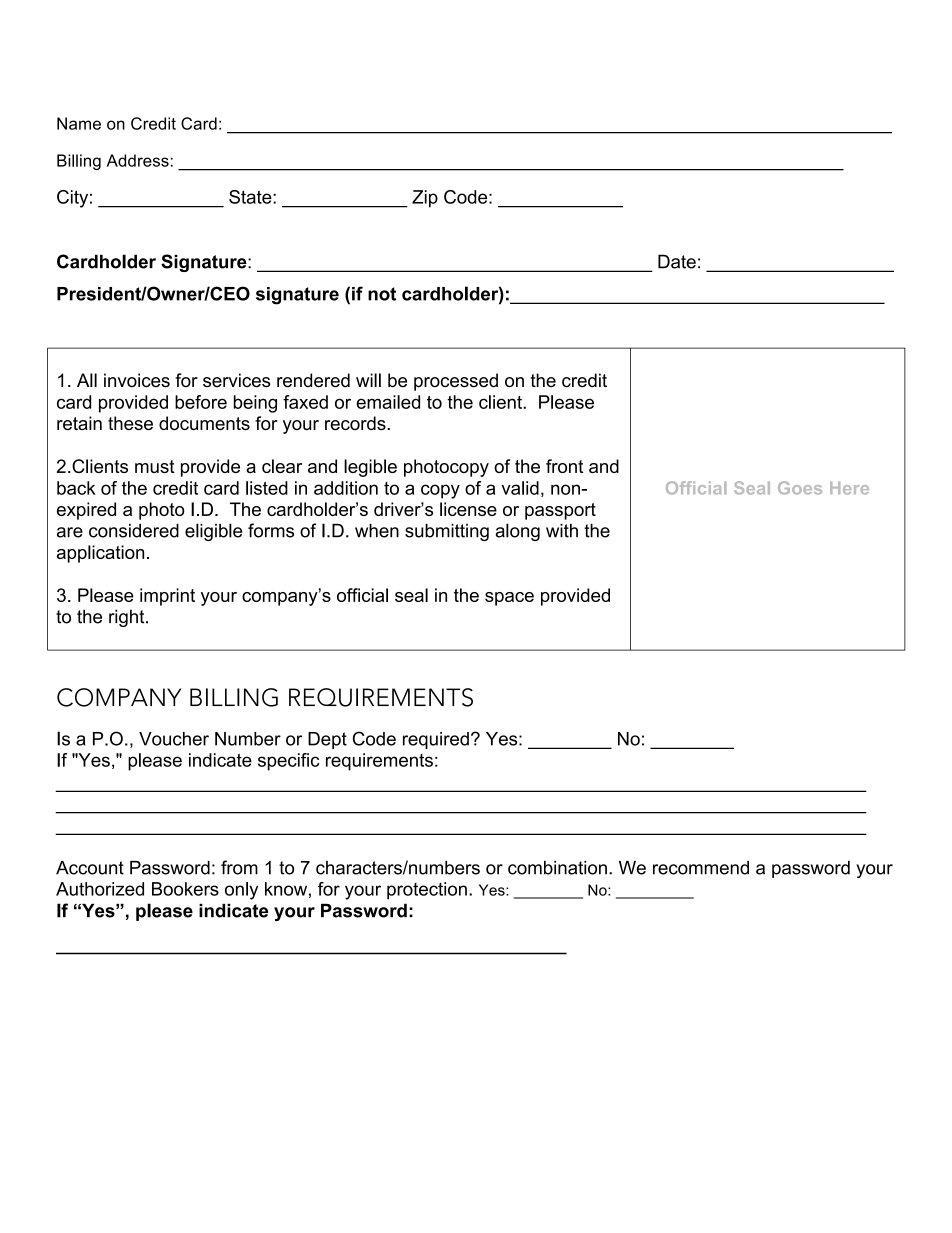 This page has width=952, height=1233. What do you see at coordinates (425, 199) in the page?
I see `Zip` at bounding box center [425, 199].
